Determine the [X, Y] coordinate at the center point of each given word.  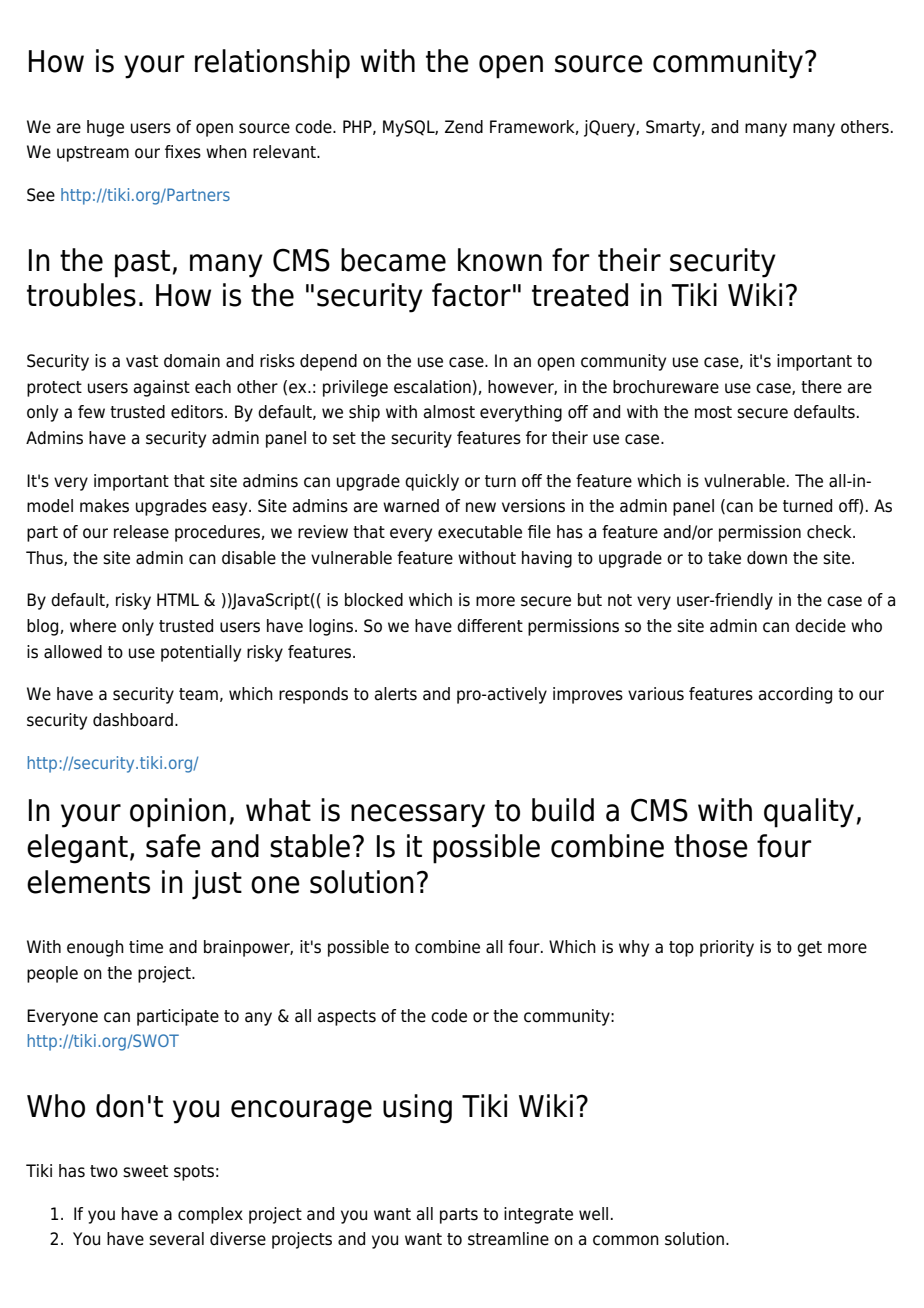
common [626, 1240]
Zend [464, 127]
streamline [508, 1239]
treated [580, 295]
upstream [93, 154]
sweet [145, 1171]
